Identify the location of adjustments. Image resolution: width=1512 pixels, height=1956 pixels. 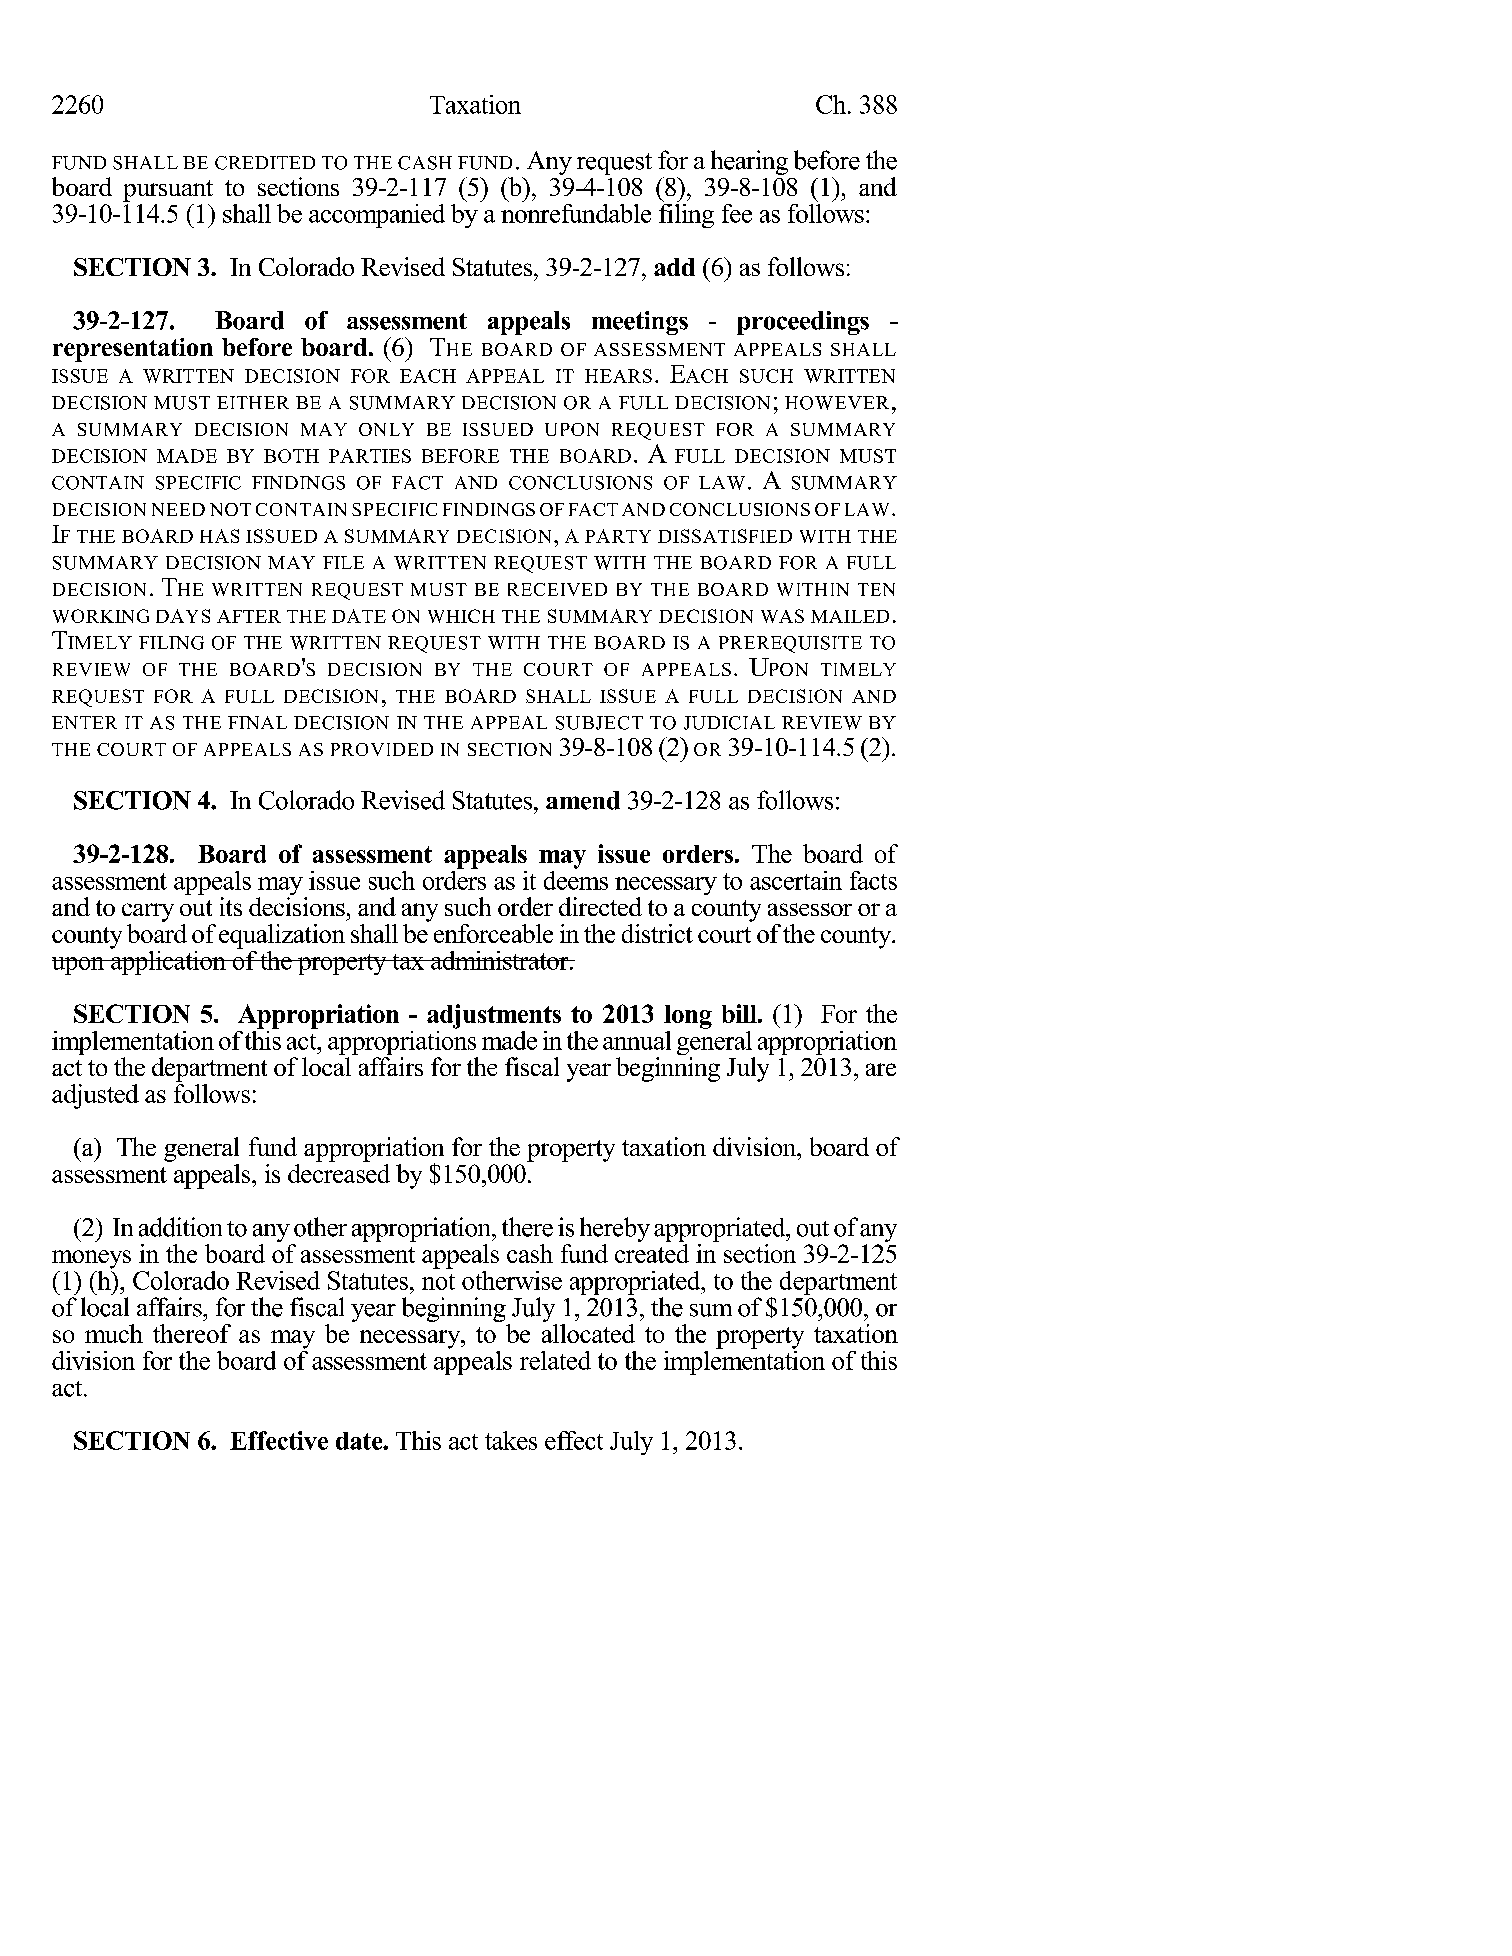
(494, 1016).
